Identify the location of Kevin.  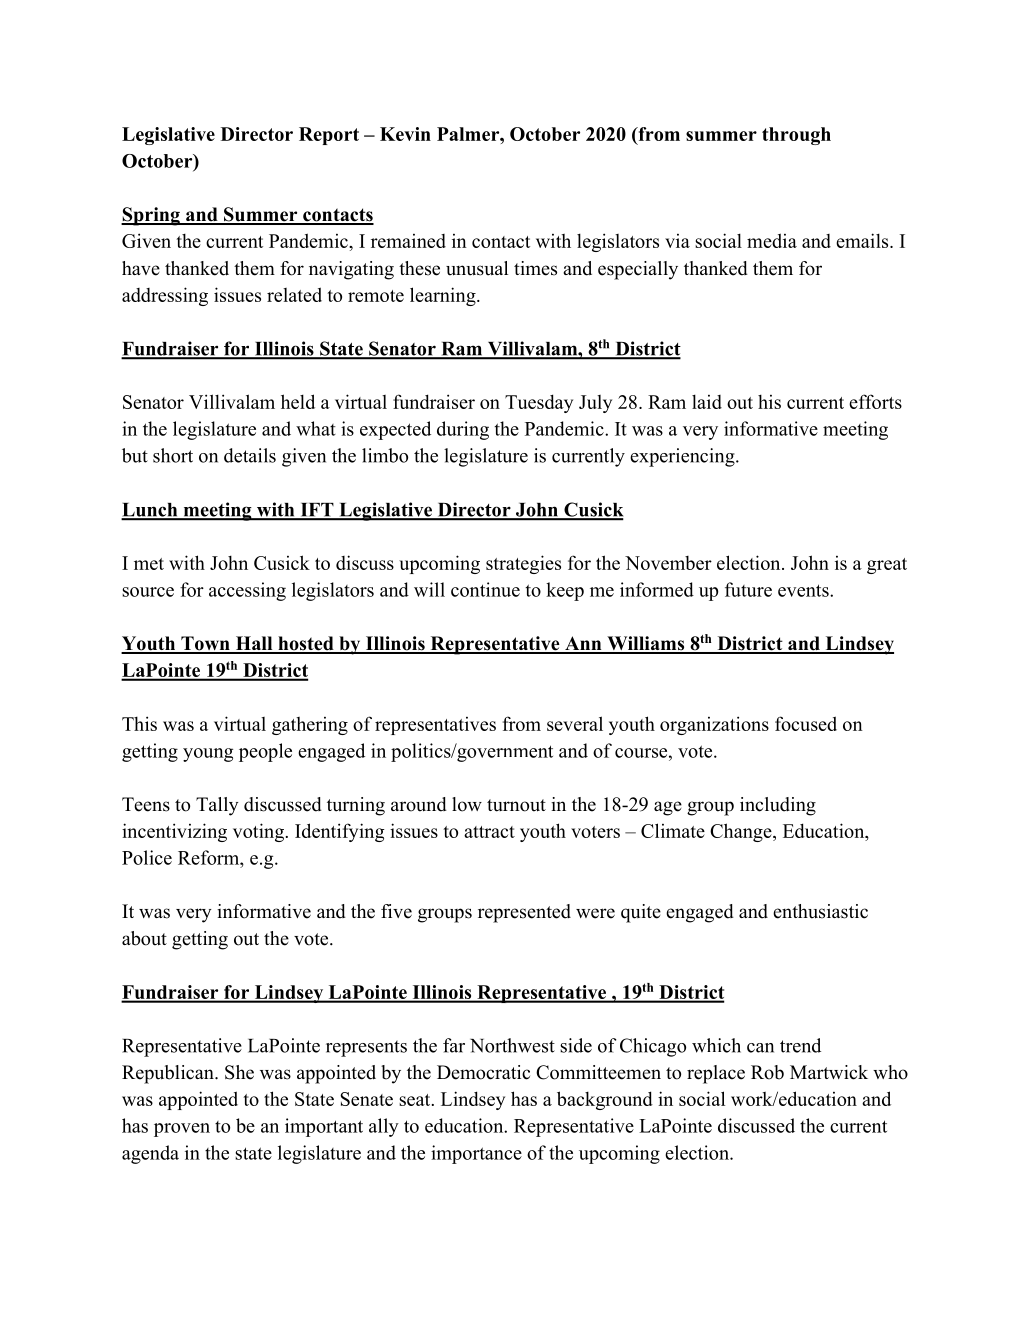
(405, 134).
